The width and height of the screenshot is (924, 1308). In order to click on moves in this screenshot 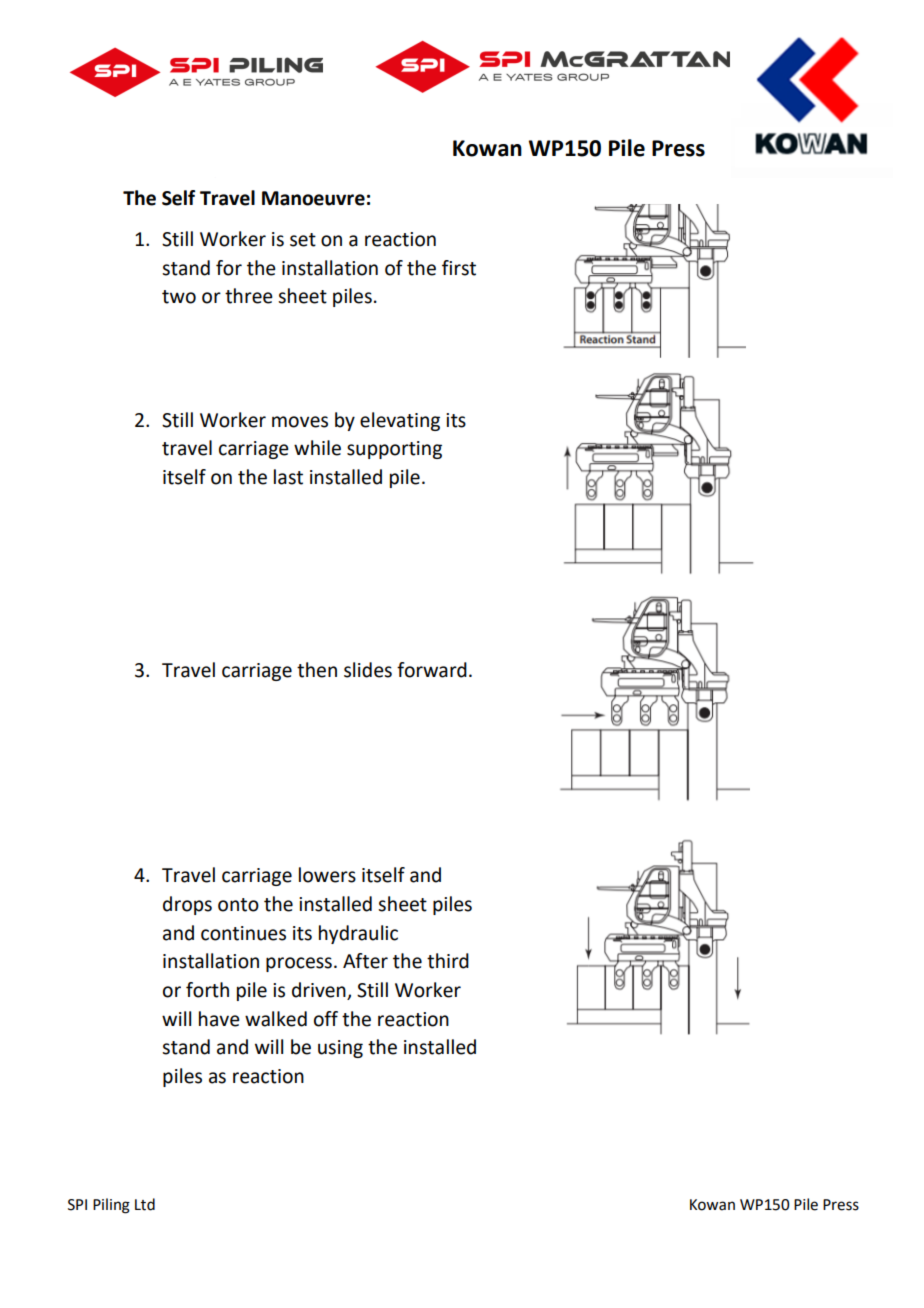, I will do `click(300, 422)`.
